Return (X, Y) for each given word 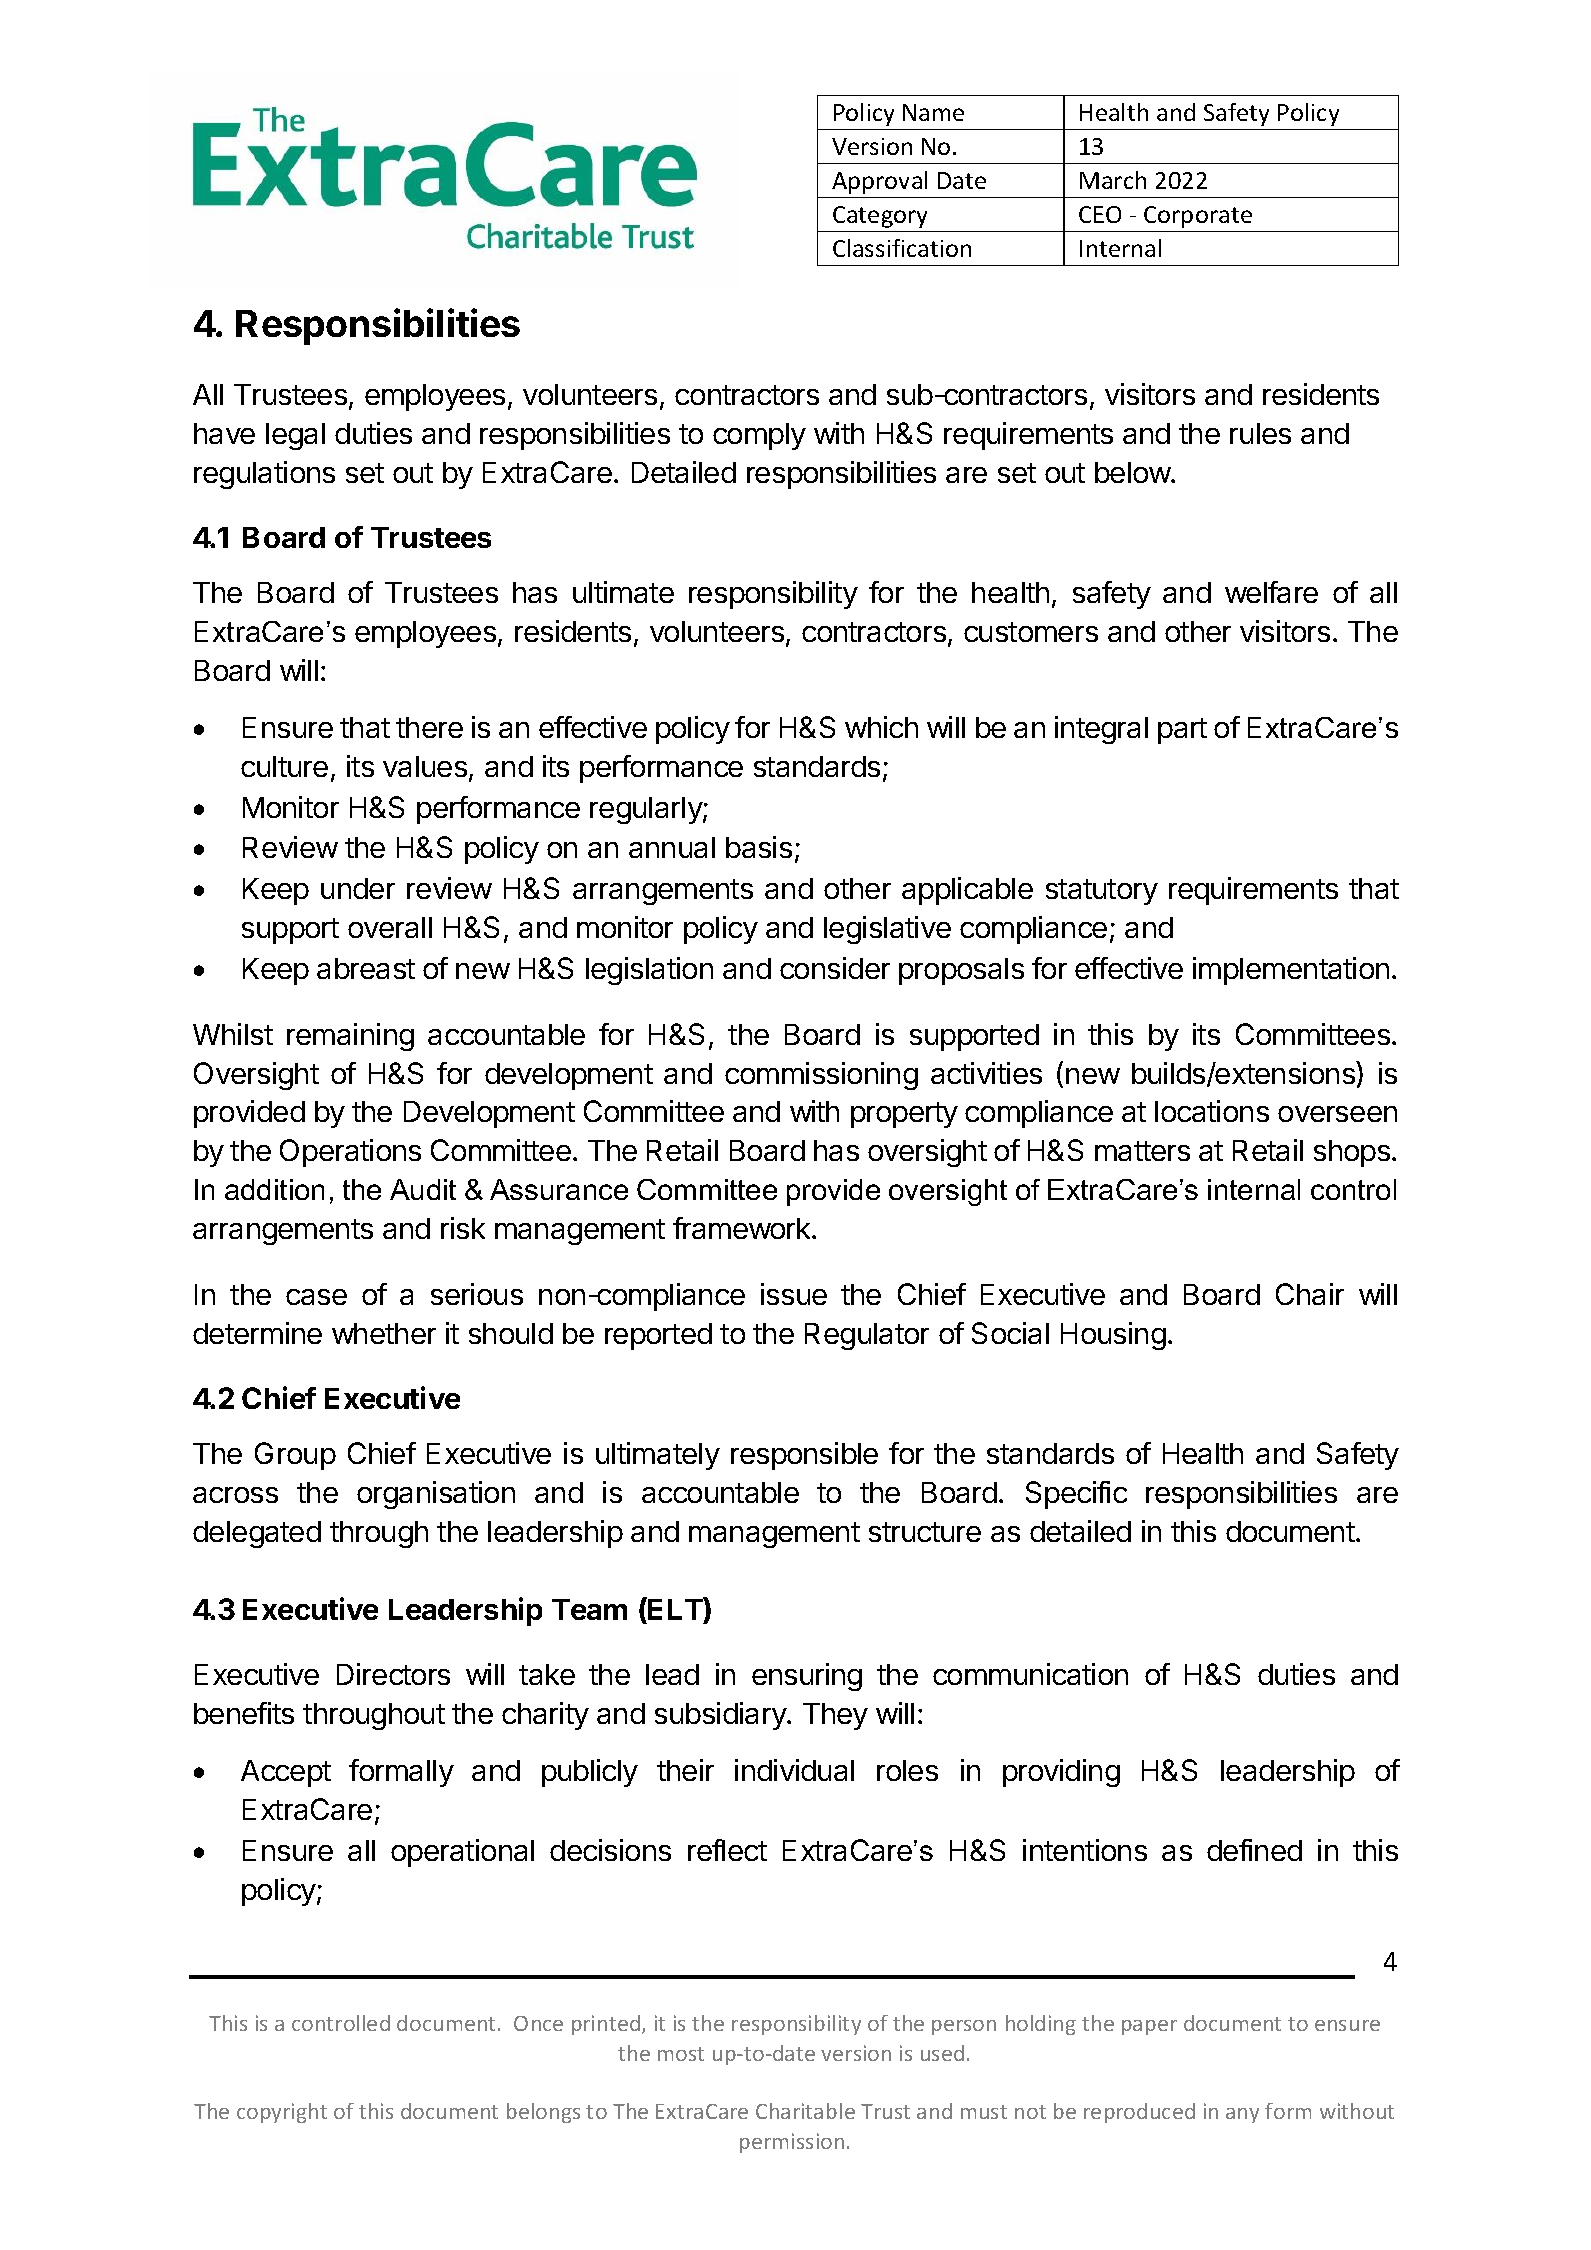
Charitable (805, 2111)
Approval (879, 182)
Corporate (1198, 217)
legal (295, 436)
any (1242, 2115)
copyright (282, 2113)
